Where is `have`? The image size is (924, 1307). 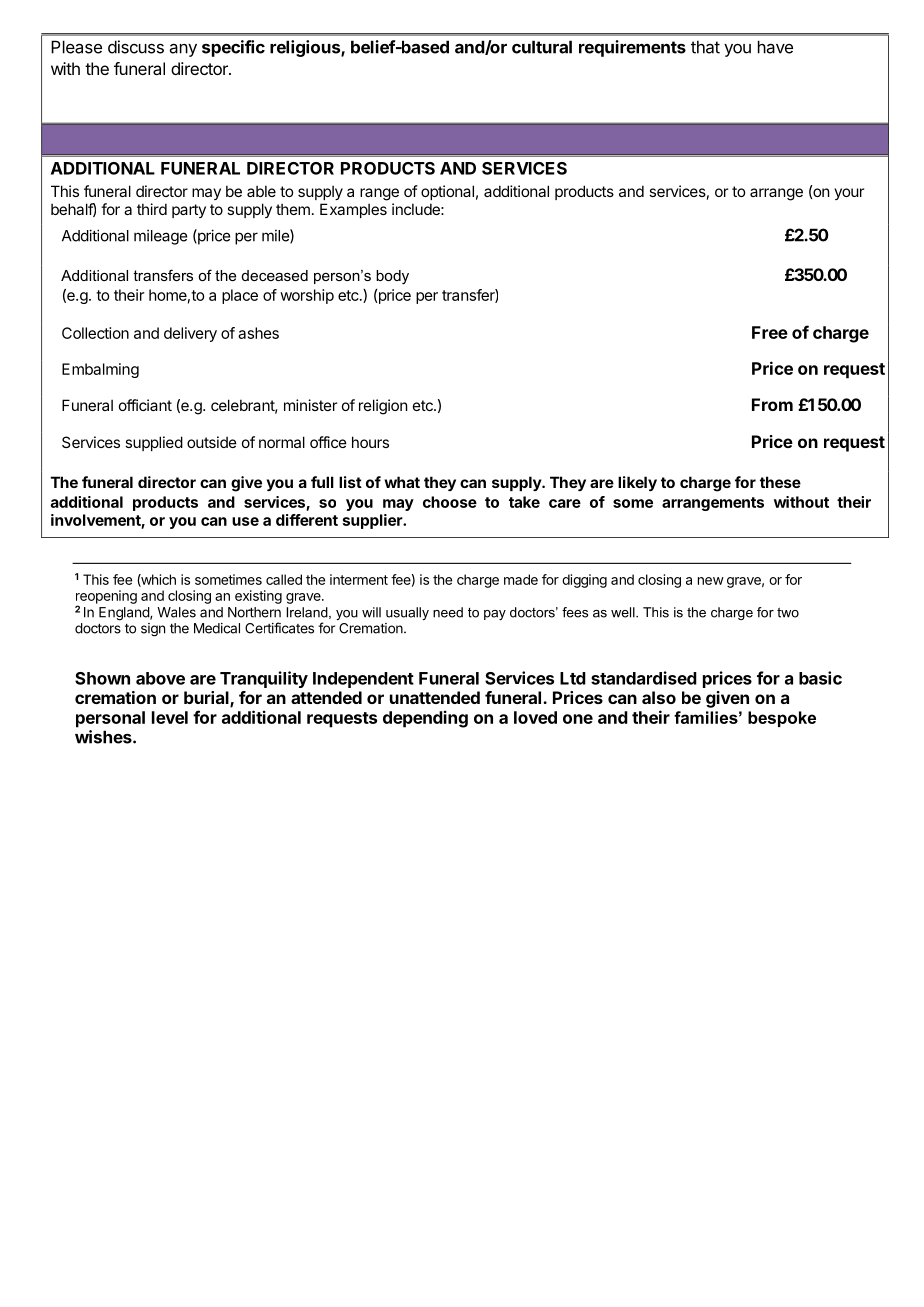
have is located at coordinates (775, 47).
